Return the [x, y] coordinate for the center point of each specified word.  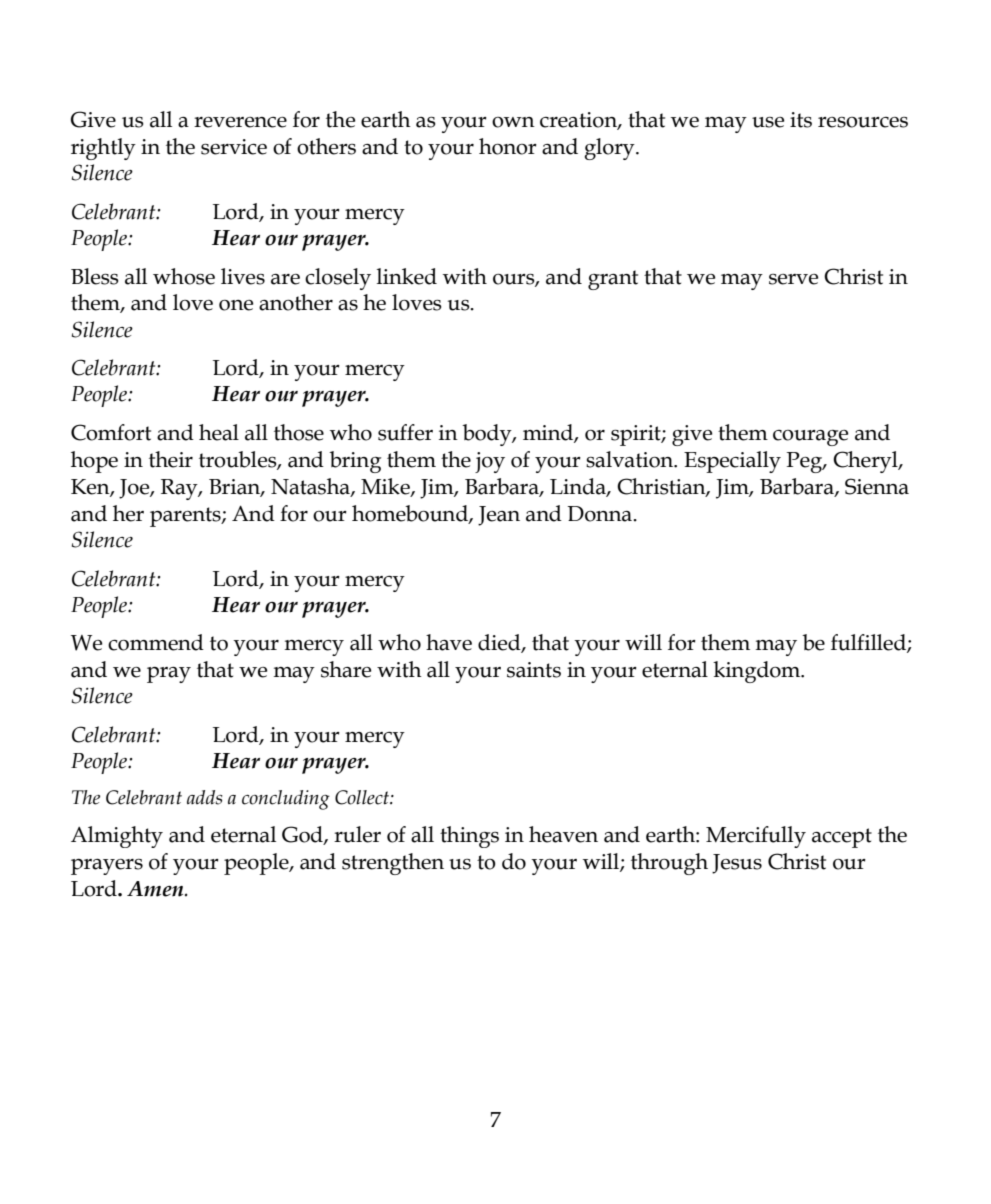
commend [156, 642]
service [234, 147]
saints [534, 670]
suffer [405, 432]
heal [219, 432]
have [449, 642]
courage [810, 438]
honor [508, 146]
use [768, 122]
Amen [156, 889]
